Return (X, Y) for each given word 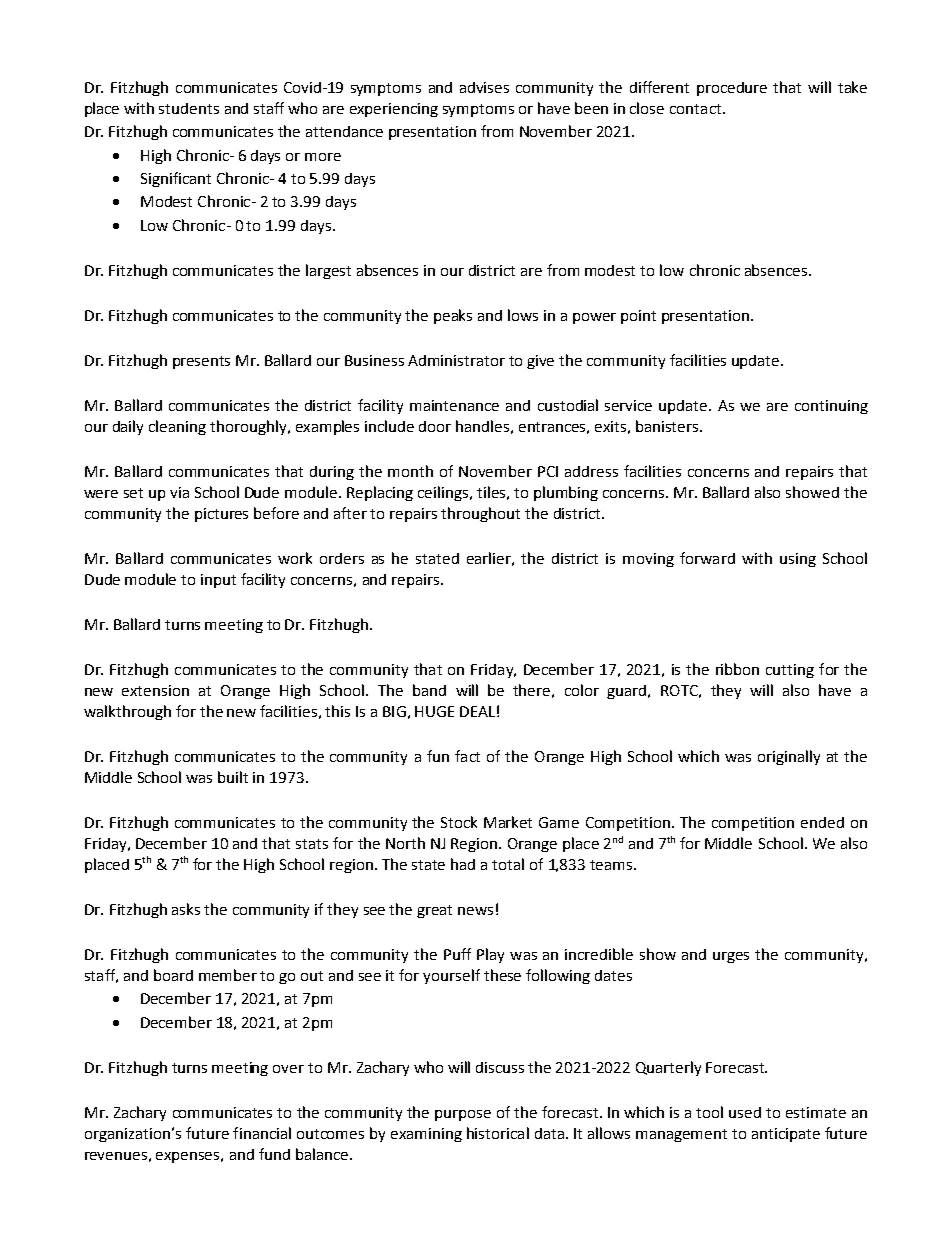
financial (262, 1133)
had (463, 864)
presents (201, 362)
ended (822, 822)
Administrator (456, 360)
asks (186, 909)
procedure (732, 89)
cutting (790, 671)
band (429, 690)
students (189, 108)
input (218, 581)
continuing (831, 407)
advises (484, 87)
